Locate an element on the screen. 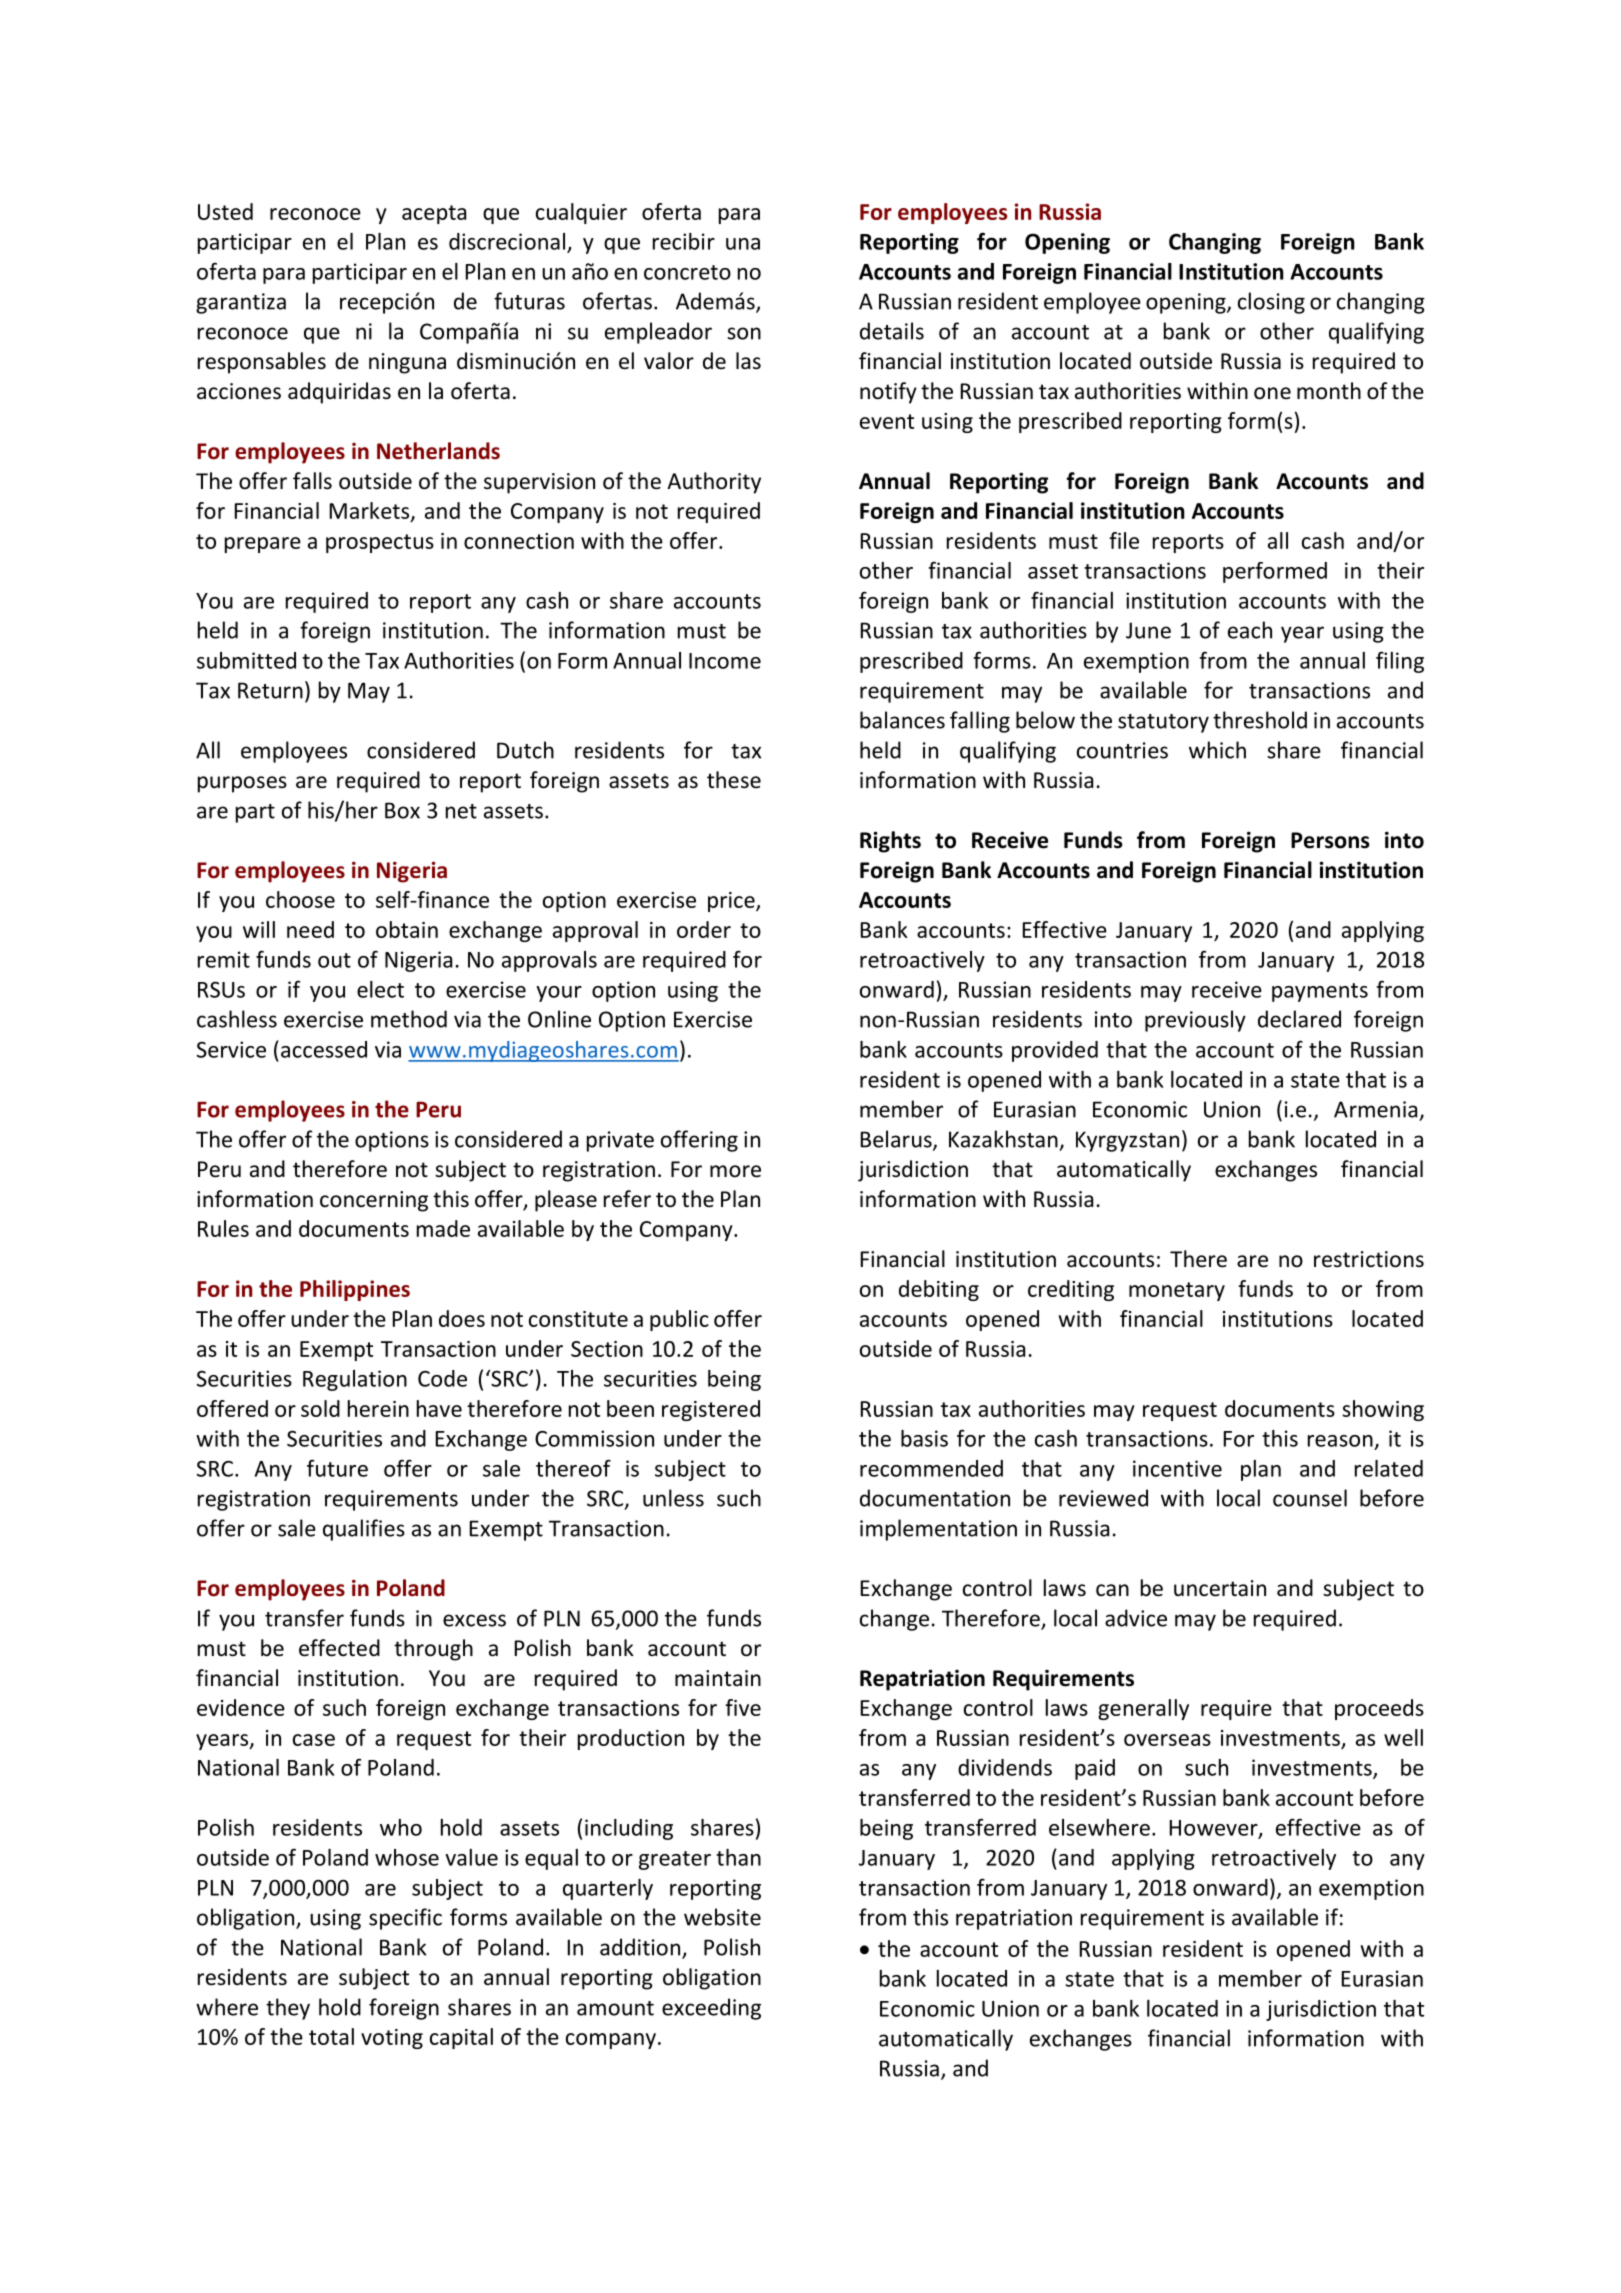 This screenshot has width=1621, height=2293. concerning is located at coordinates (374, 1201).
